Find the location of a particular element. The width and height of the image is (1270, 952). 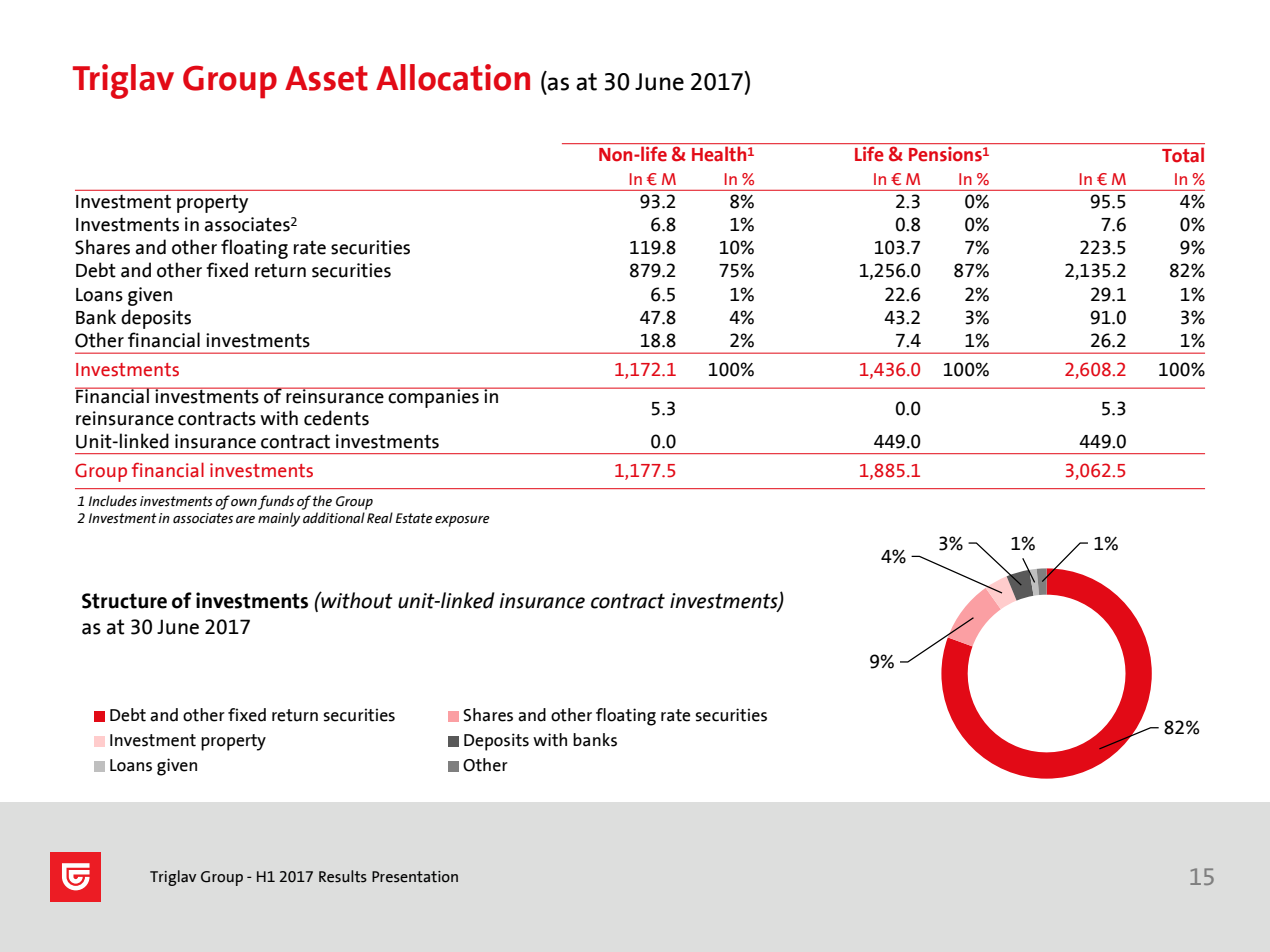

exposure is located at coordinates (462, 521).
